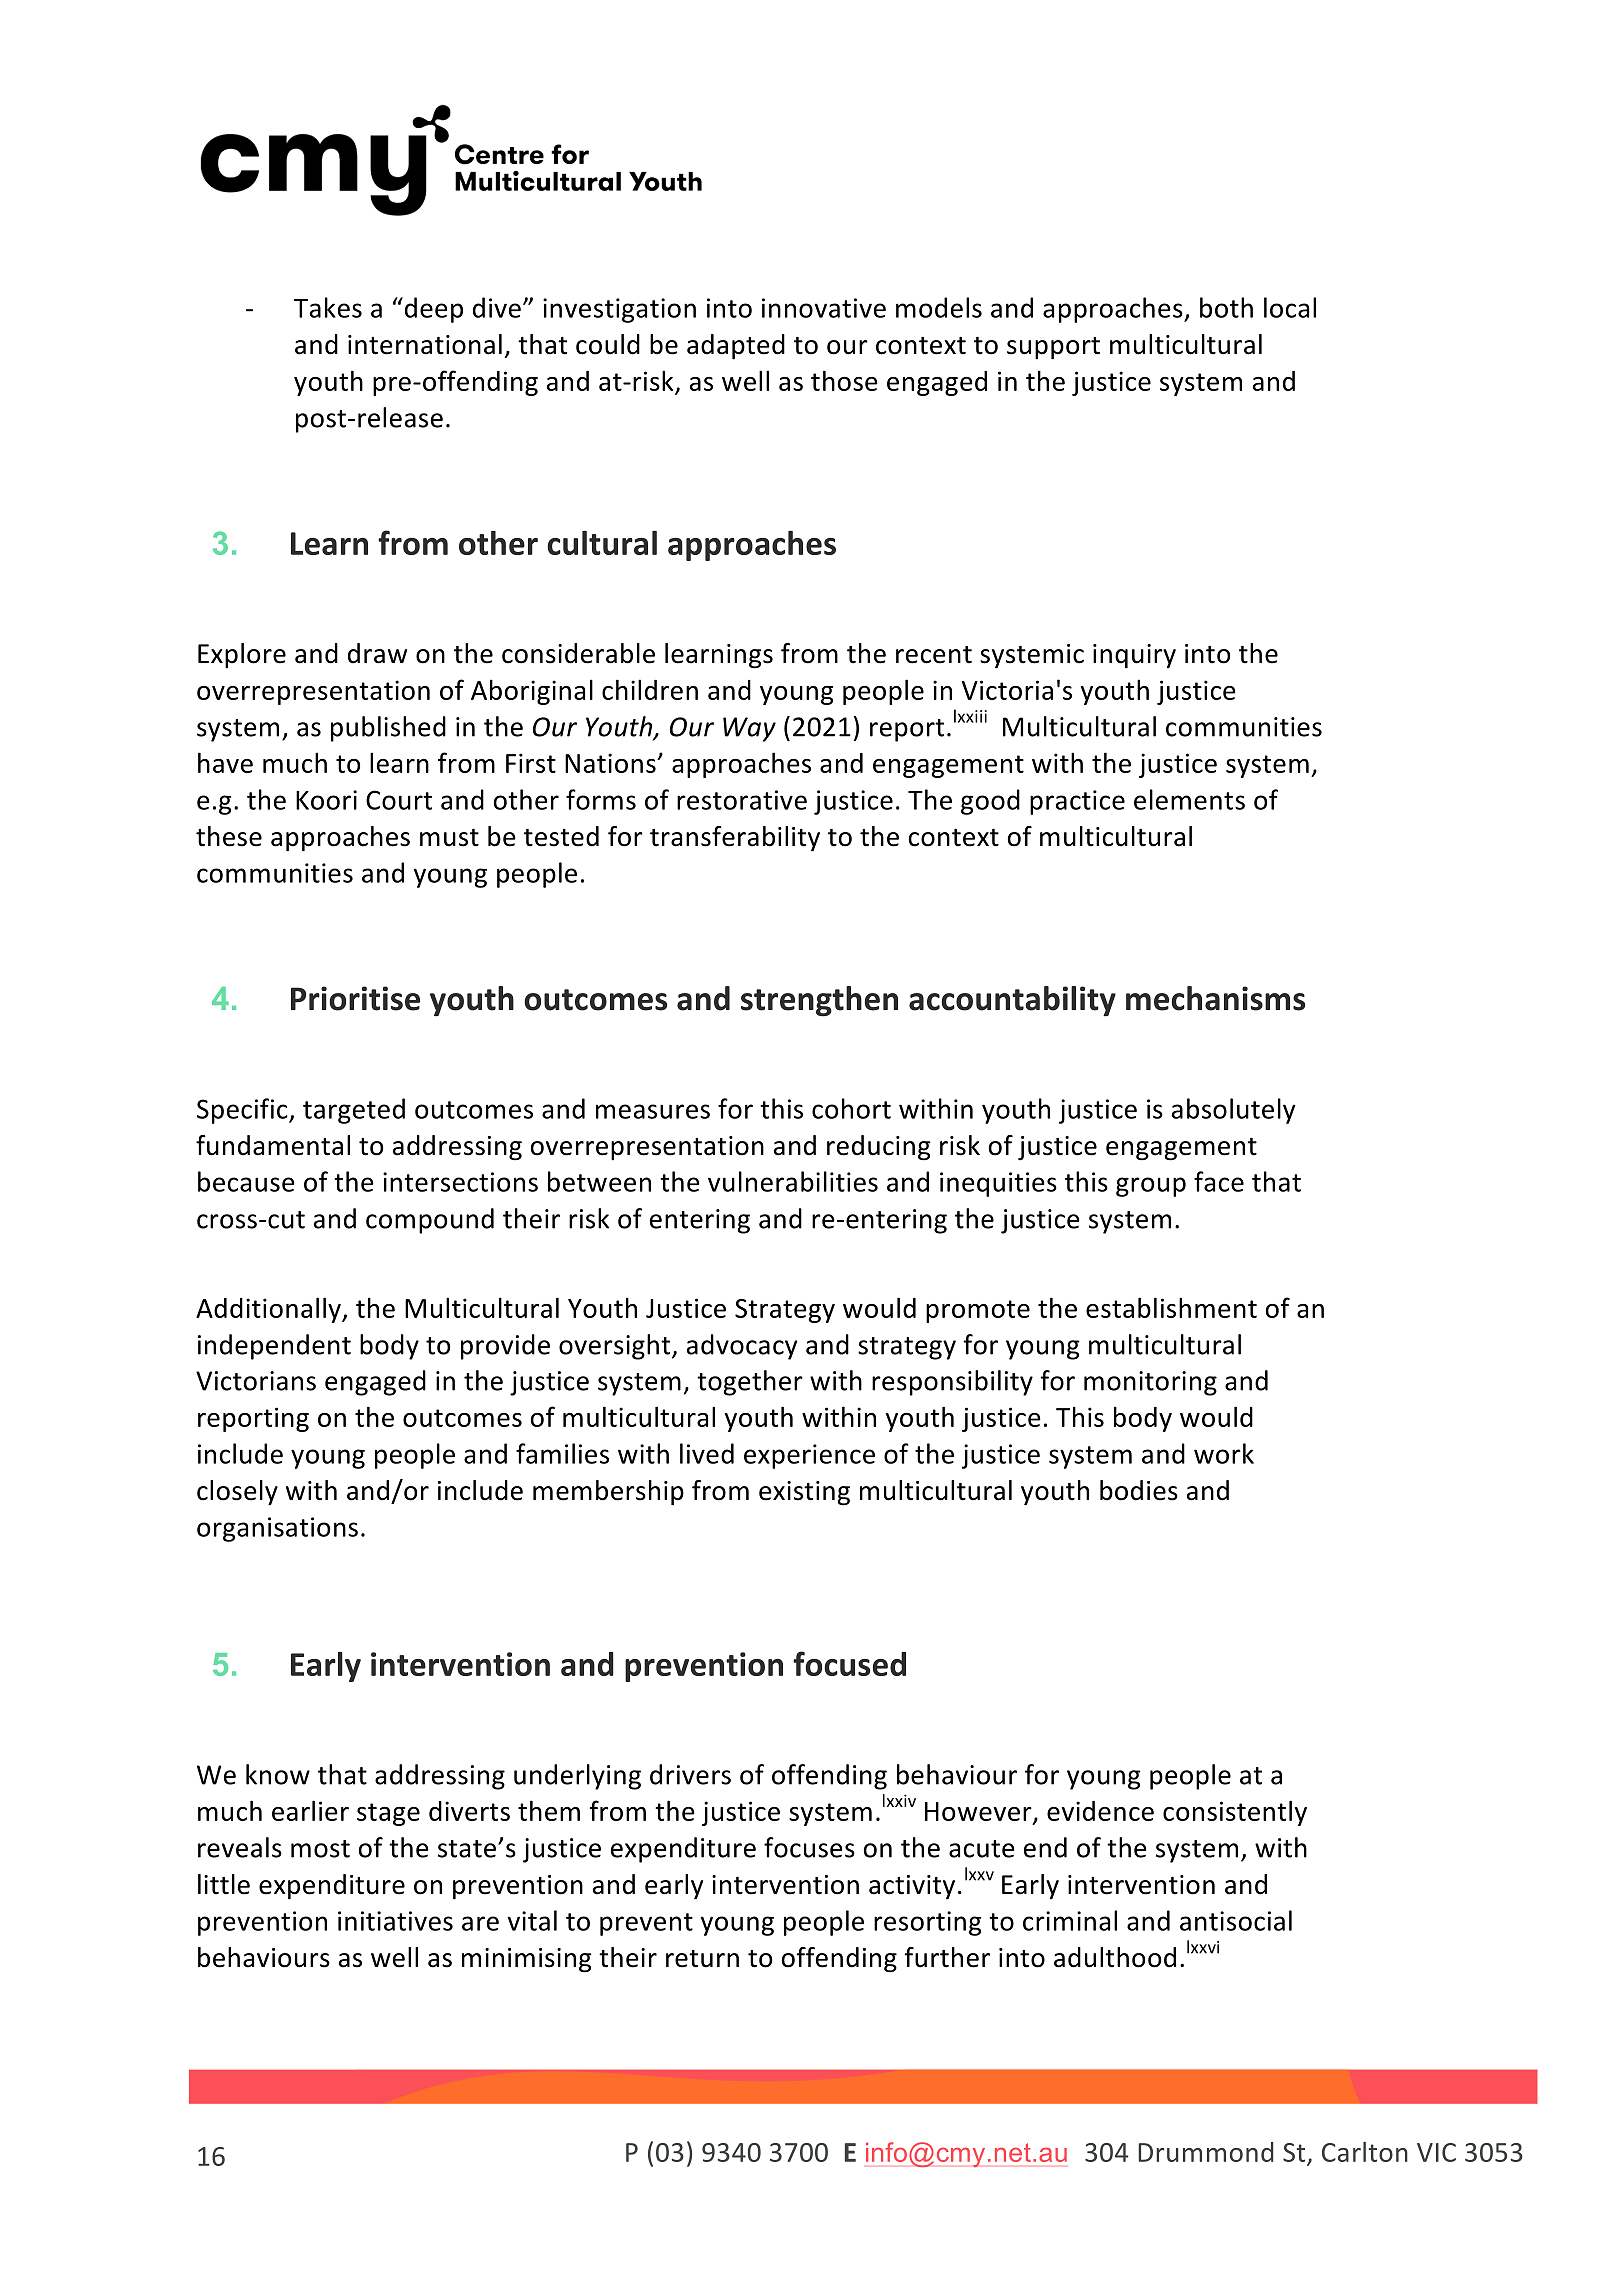  I want to click on compound, so click(430, 1221).
